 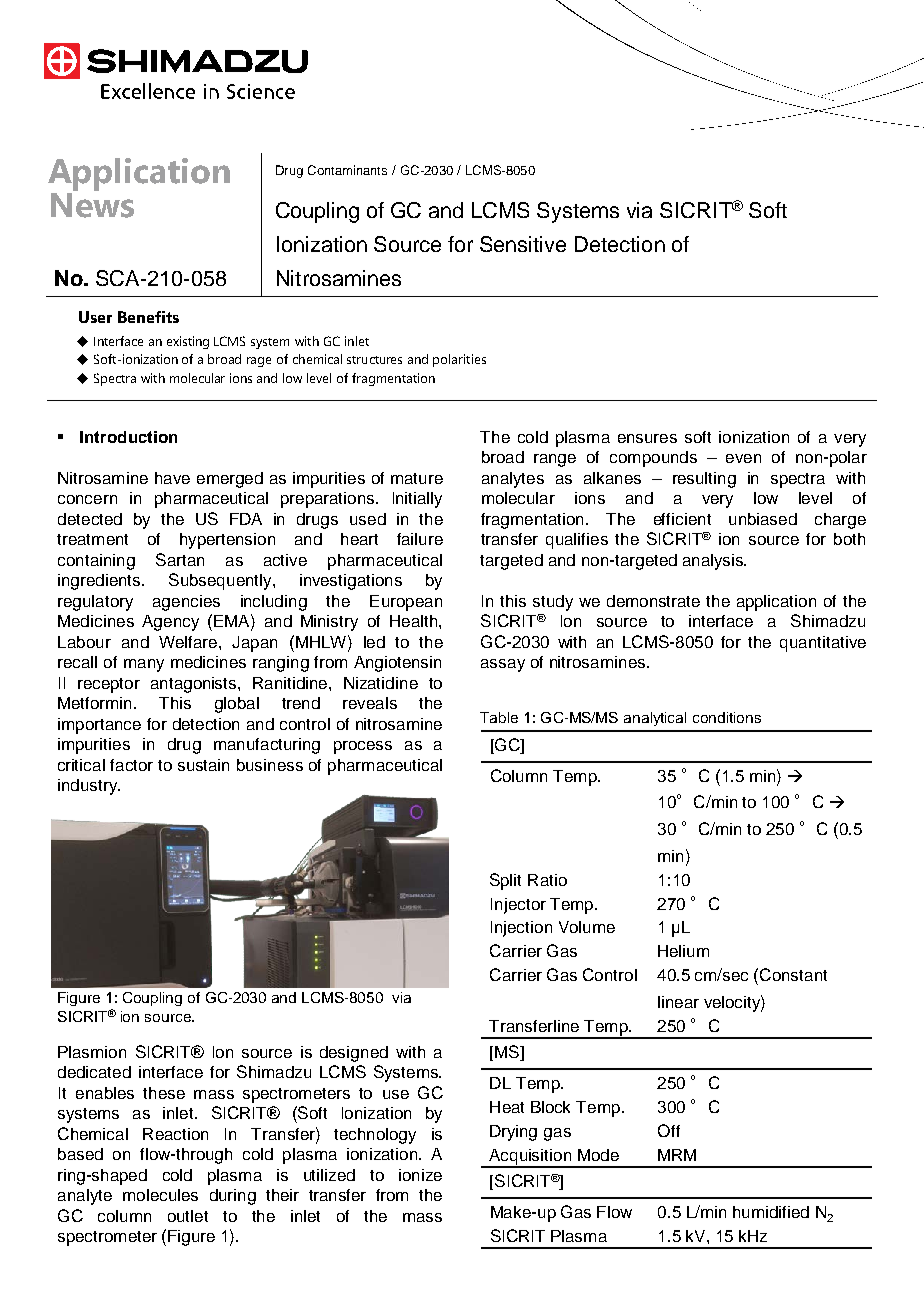 What do you see at coordinates (160, 1195) in the screenshot?
I see `molecules` at bounding box center [160, 1195].
